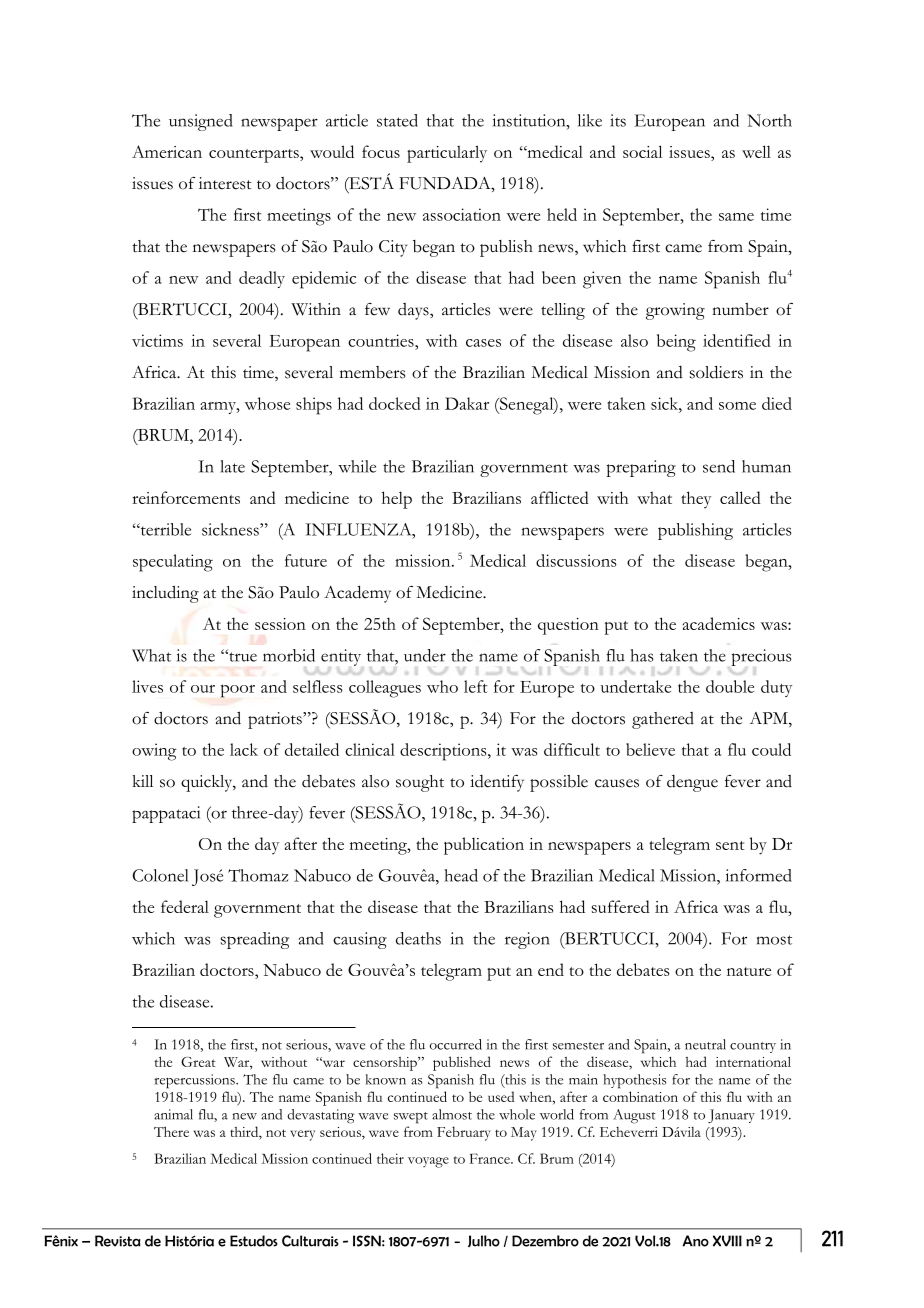  What do you see at coordinates (730, 845) in the screenshot?
I see `sent` at bounding box center [730, 845].
